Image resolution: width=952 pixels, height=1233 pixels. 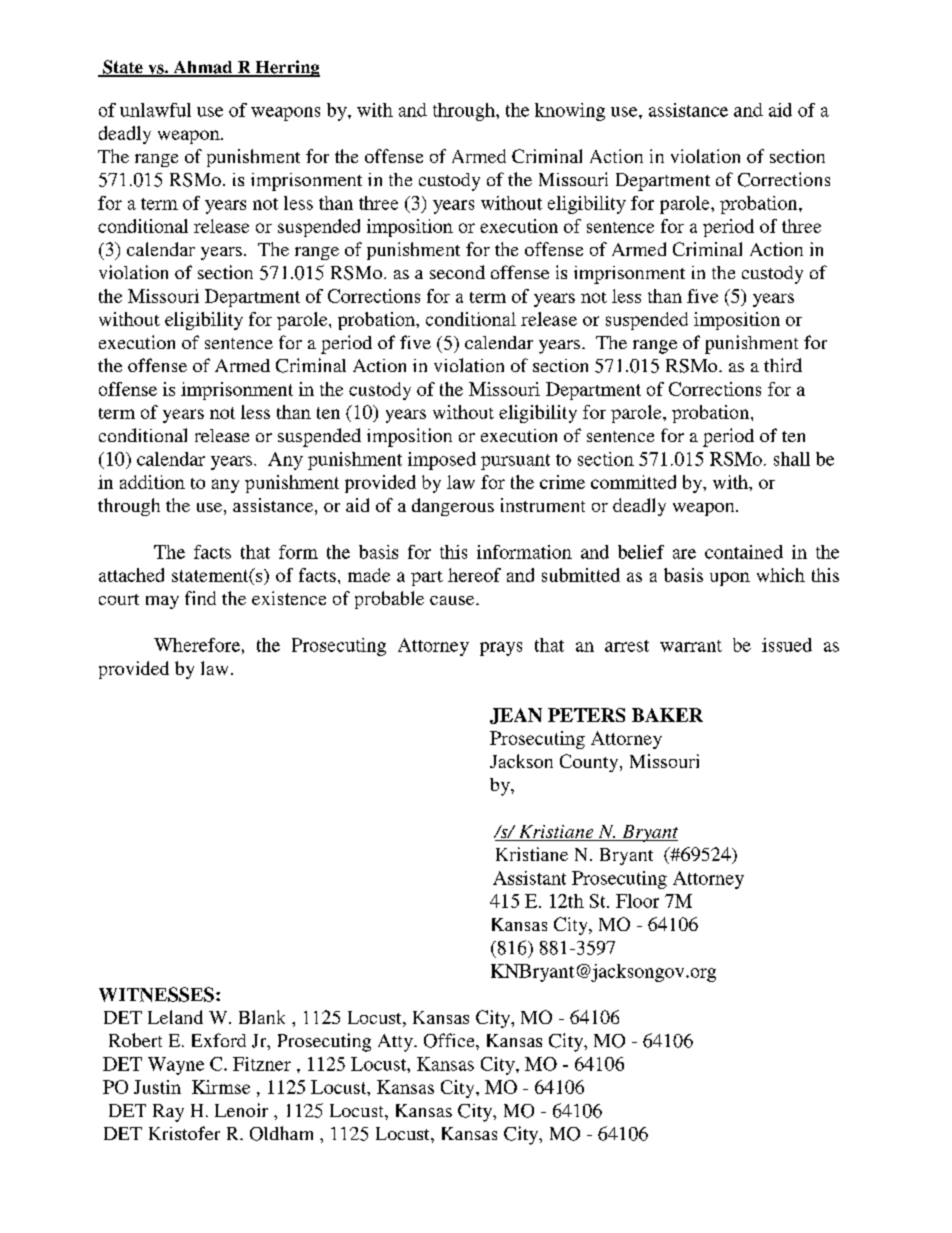 What do you see at coordinates (570, 112) in the screenshot?
I see `knowing` at bounding box center [570, 112].
